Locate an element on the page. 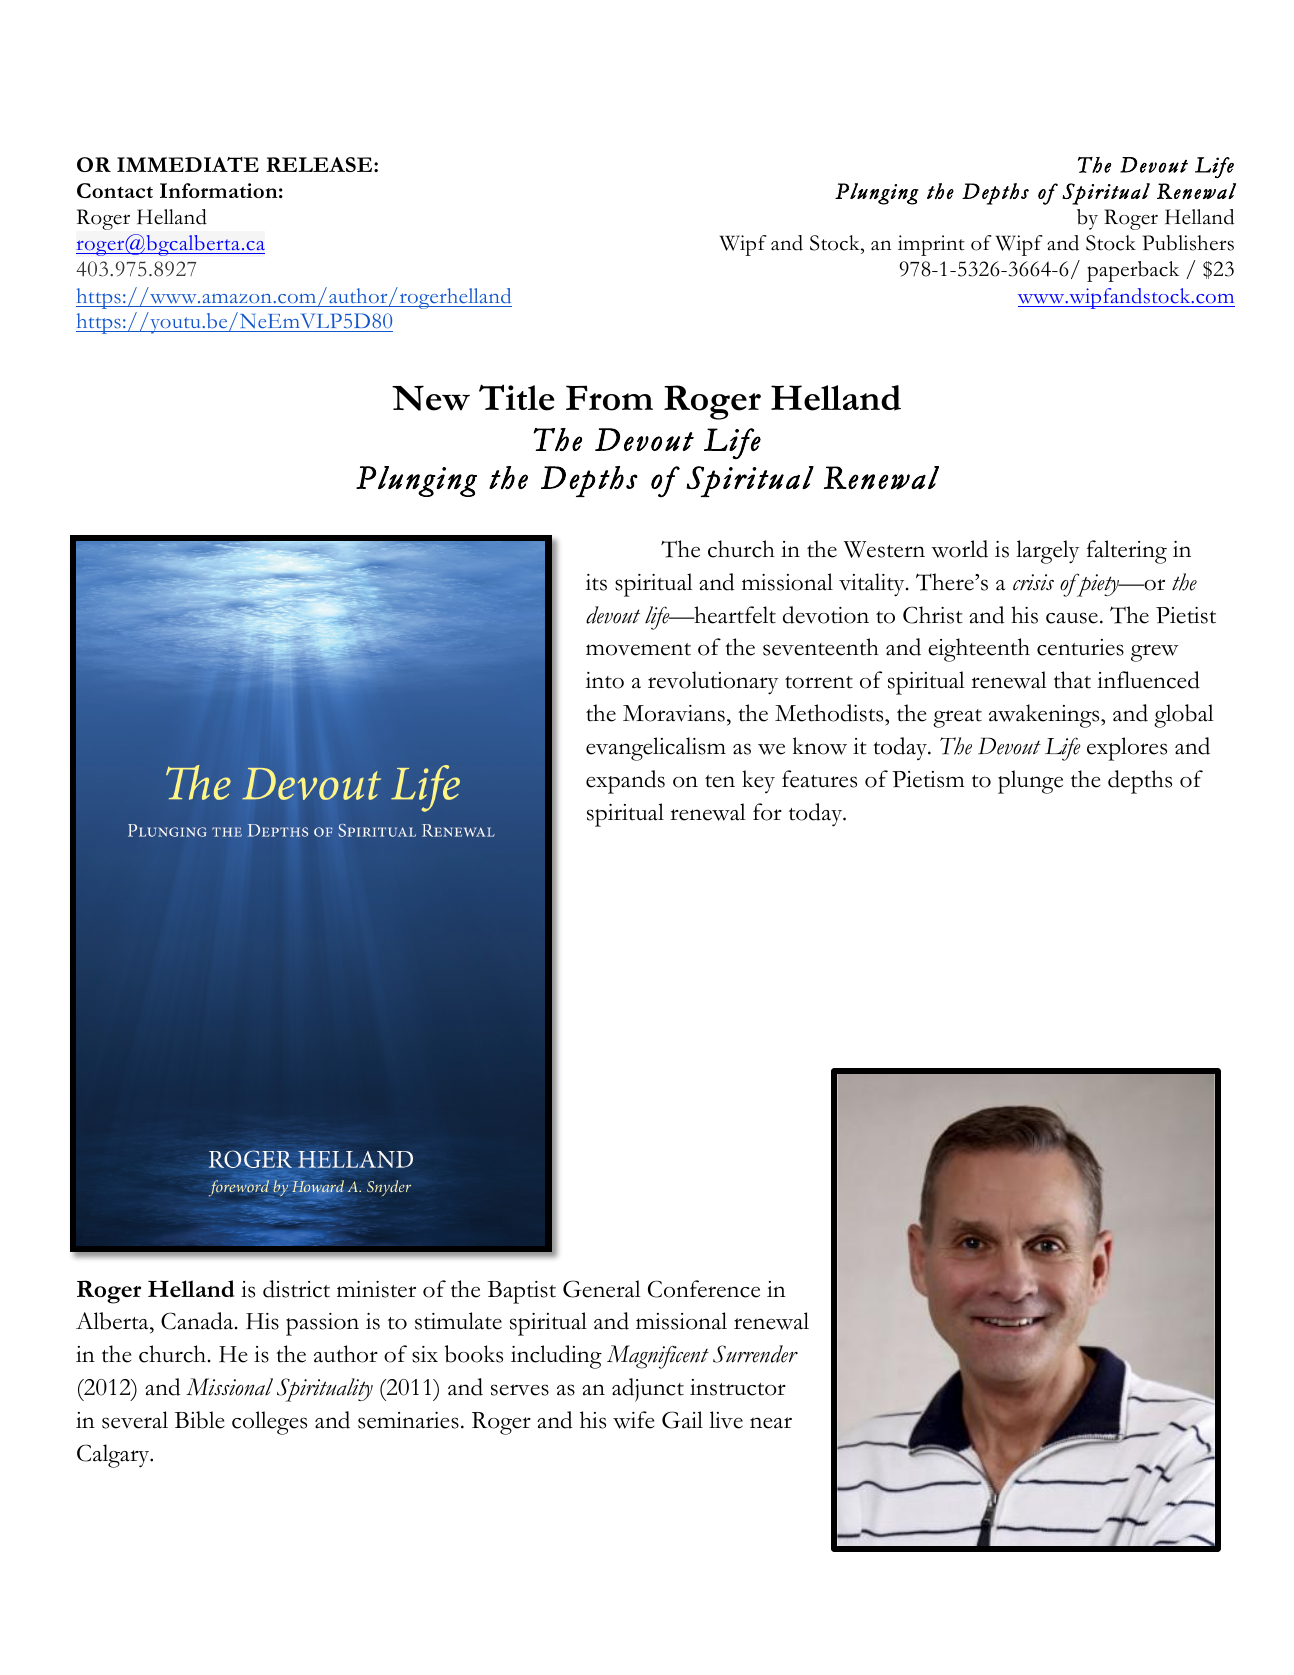 The image size is (1294, 1675). IMMEDIATE is located at coordinates (188, 164).
